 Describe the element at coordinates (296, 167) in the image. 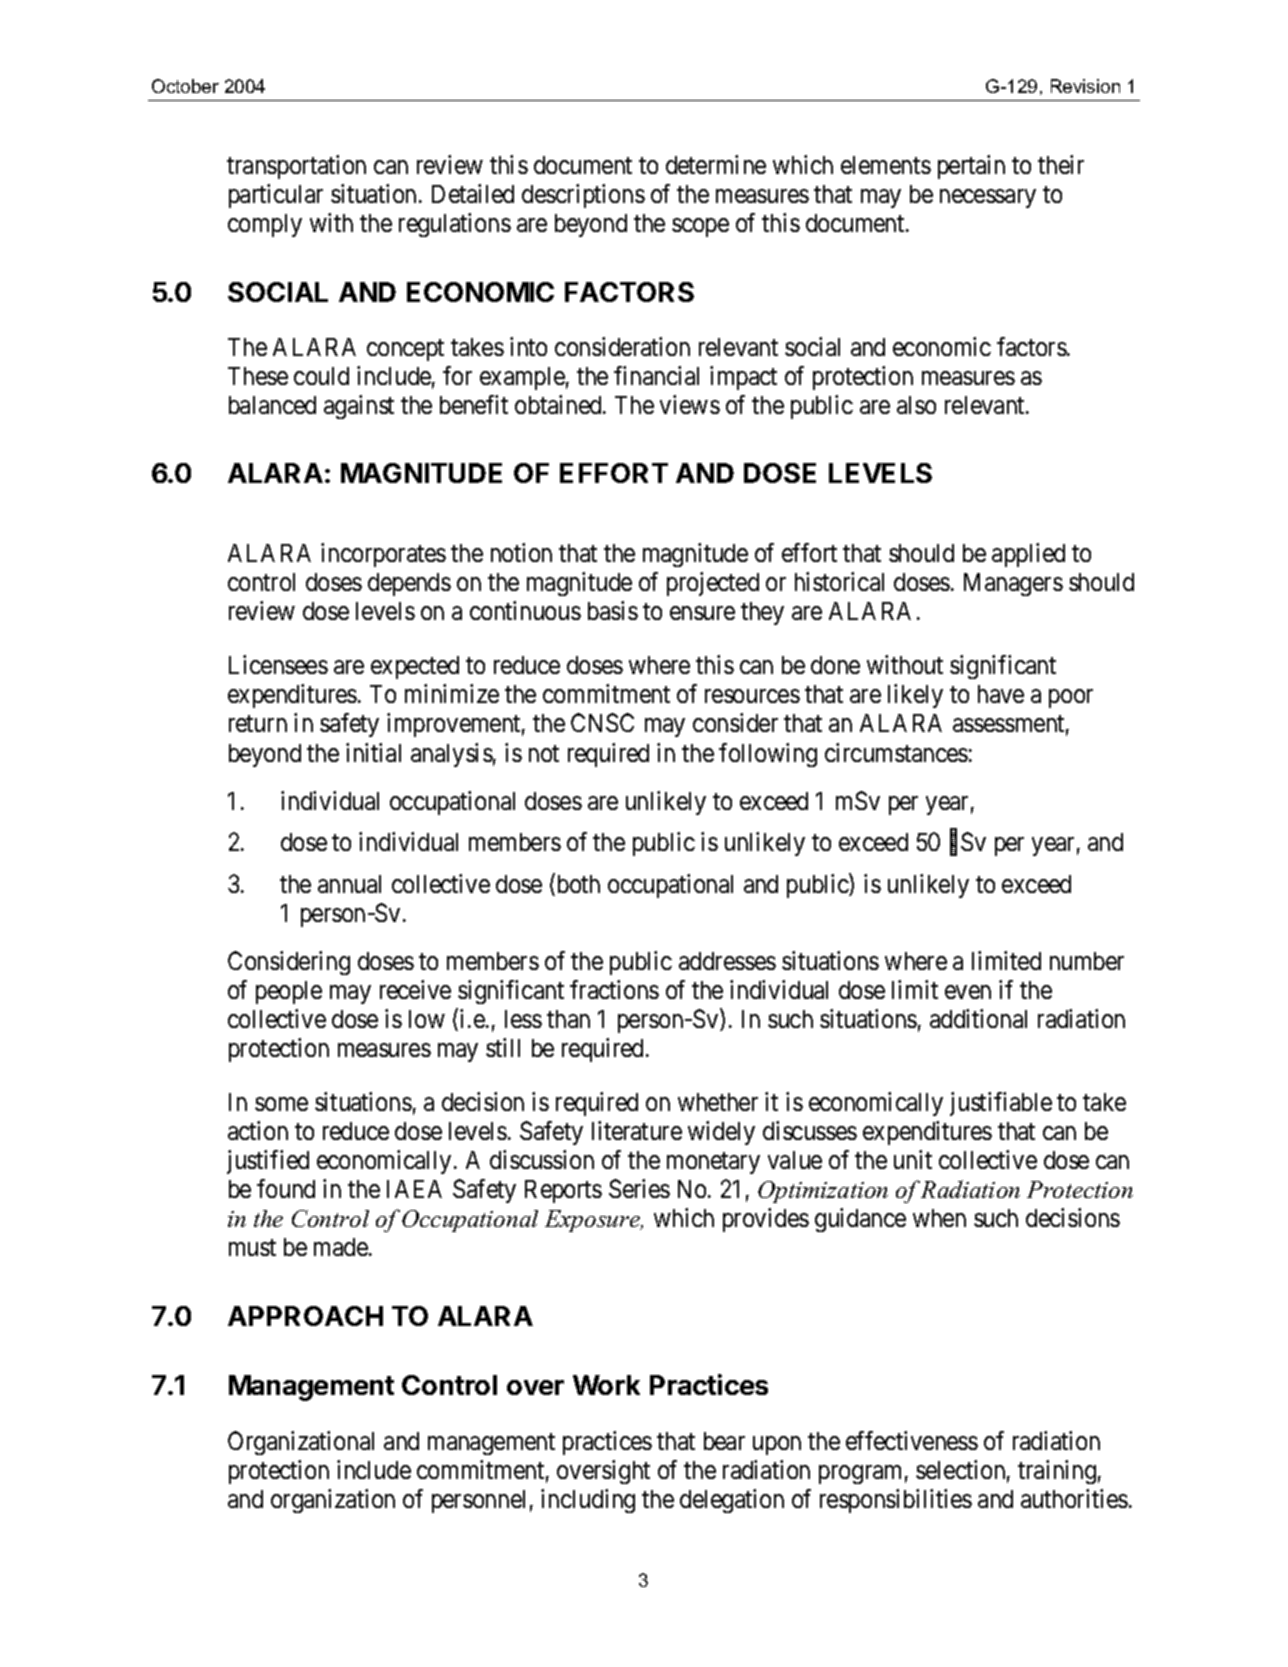

I see `transportation` at that location.
